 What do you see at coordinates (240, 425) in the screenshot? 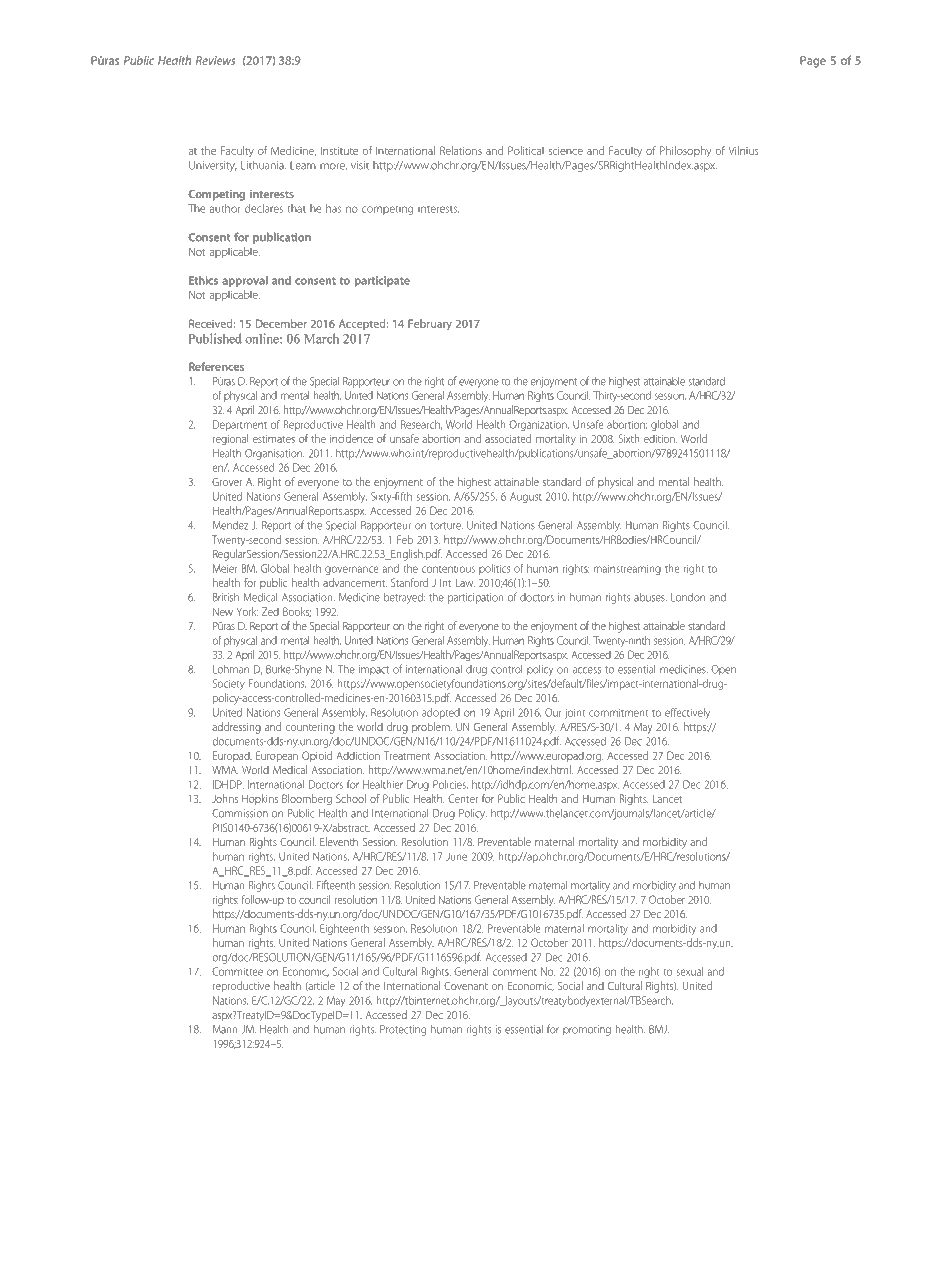
I see `Department` at bounding box center [240, 425].
